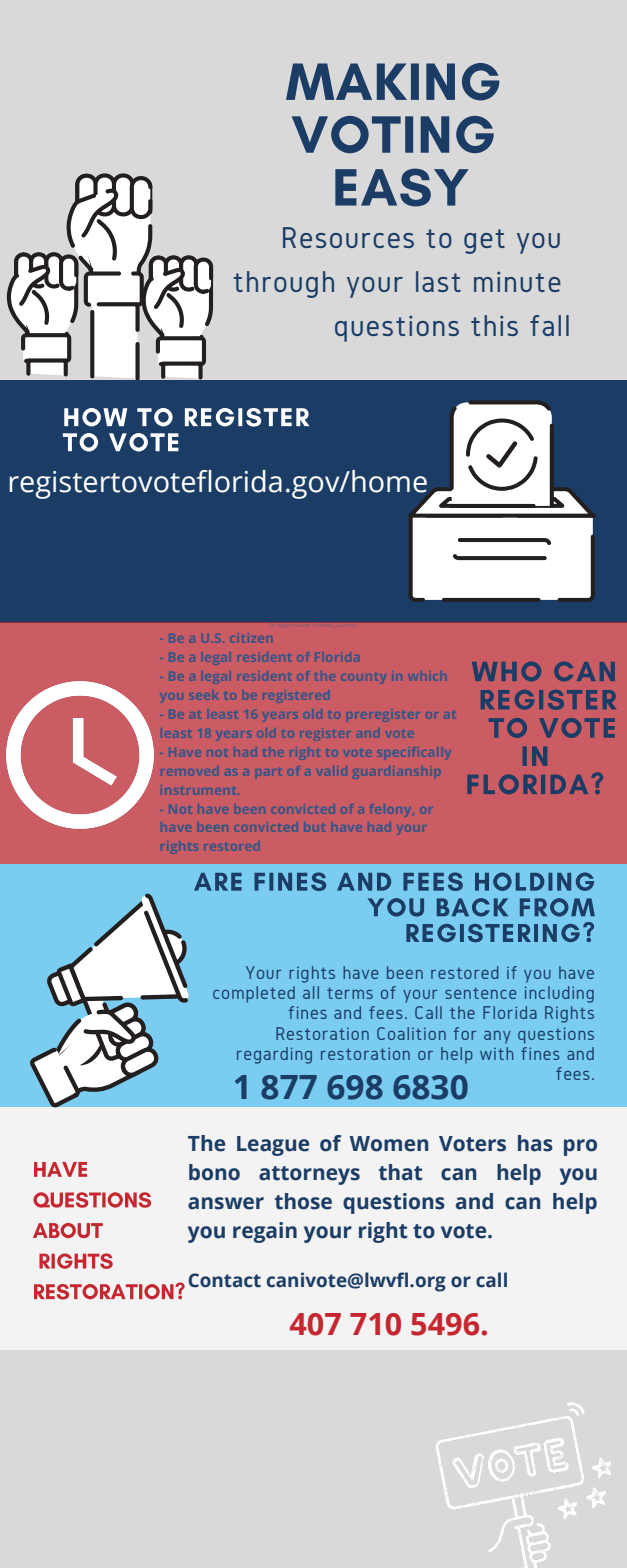  What do you see at coordinates (350, 993) in the screenshot?
I see `terms` at bounding box center [350, 993].
